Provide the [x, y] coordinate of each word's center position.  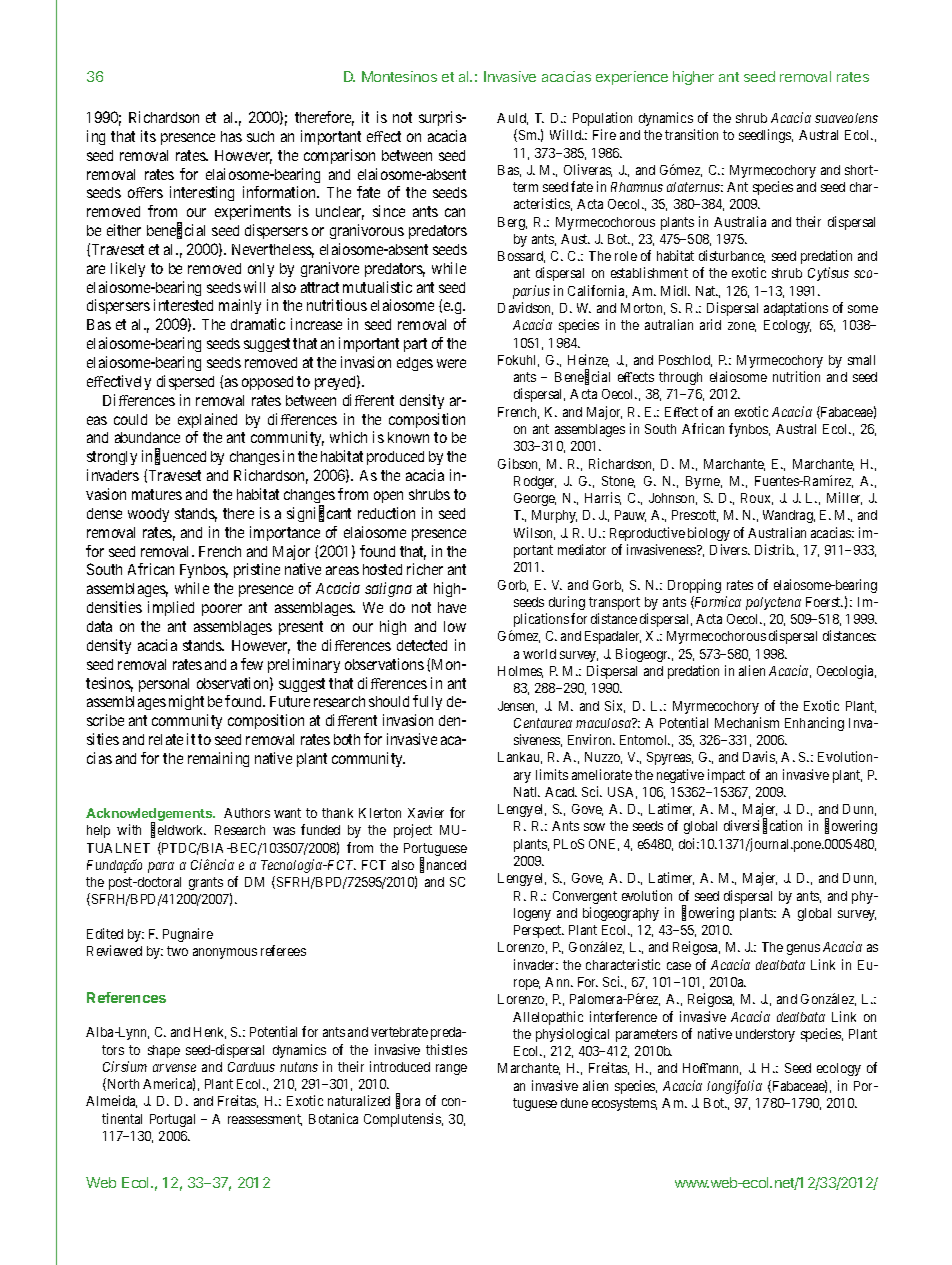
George [535, 499]
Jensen [517, 707]
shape [164, 1051]
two [177, 951]
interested [183, 305]
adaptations [796, 309]
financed [443, 865]
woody [148, 515]
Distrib [775, 549]
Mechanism [747, 722]
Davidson [525, 308]
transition [691, 134]
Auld [512, 119]
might [186, 702]
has [231, 136]
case [679, 966]
